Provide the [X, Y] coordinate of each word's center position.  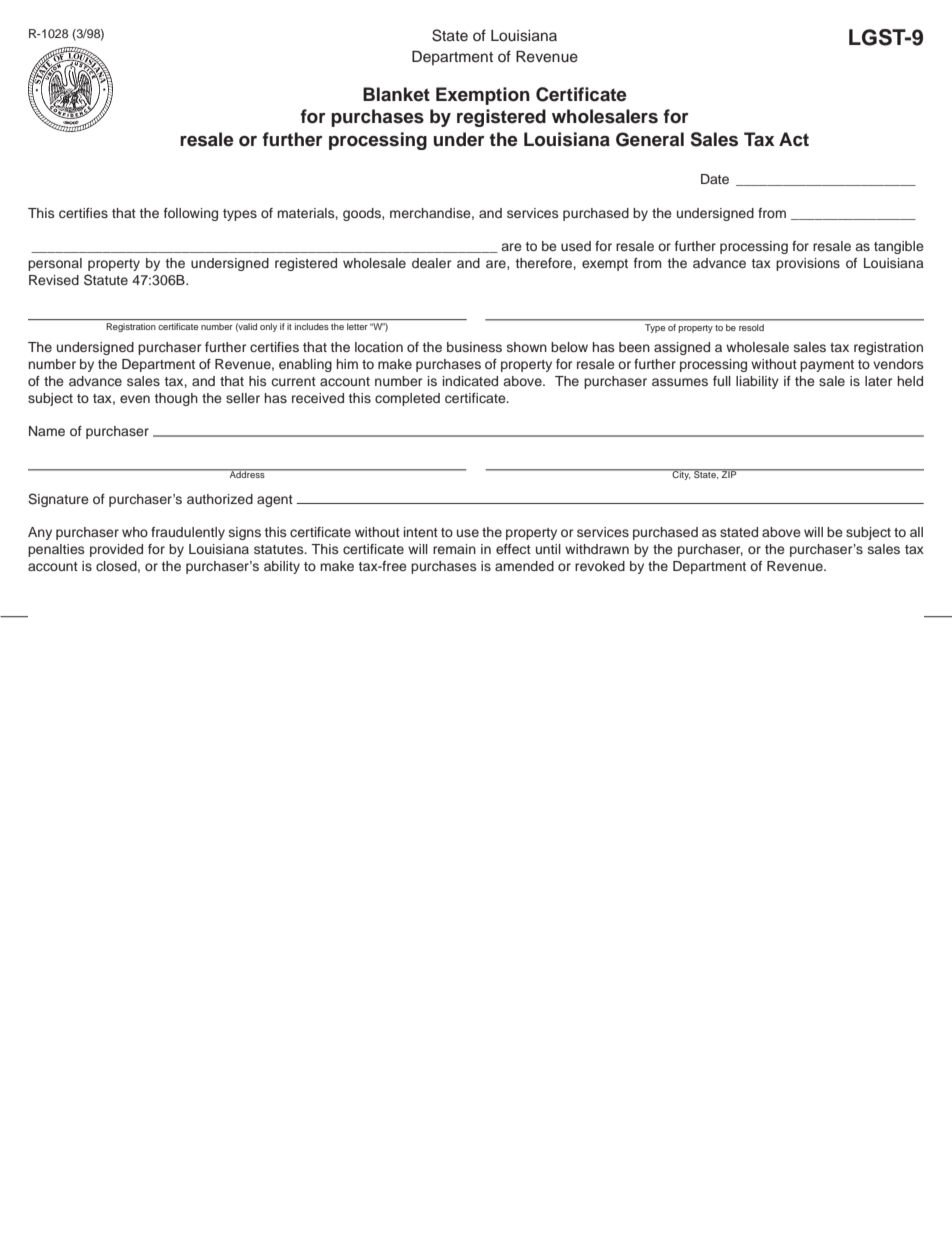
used [576, 246]
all [916, 532]
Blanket [396, 94]
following [191, 214]
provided [116, 550]
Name [47, 431]
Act [794, 139]
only [268, 327]
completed [407, 399]
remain [454, 549]
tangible [899, 247]
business [474, 347]
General [650, 139]
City [681, 474]
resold [751, 327]
